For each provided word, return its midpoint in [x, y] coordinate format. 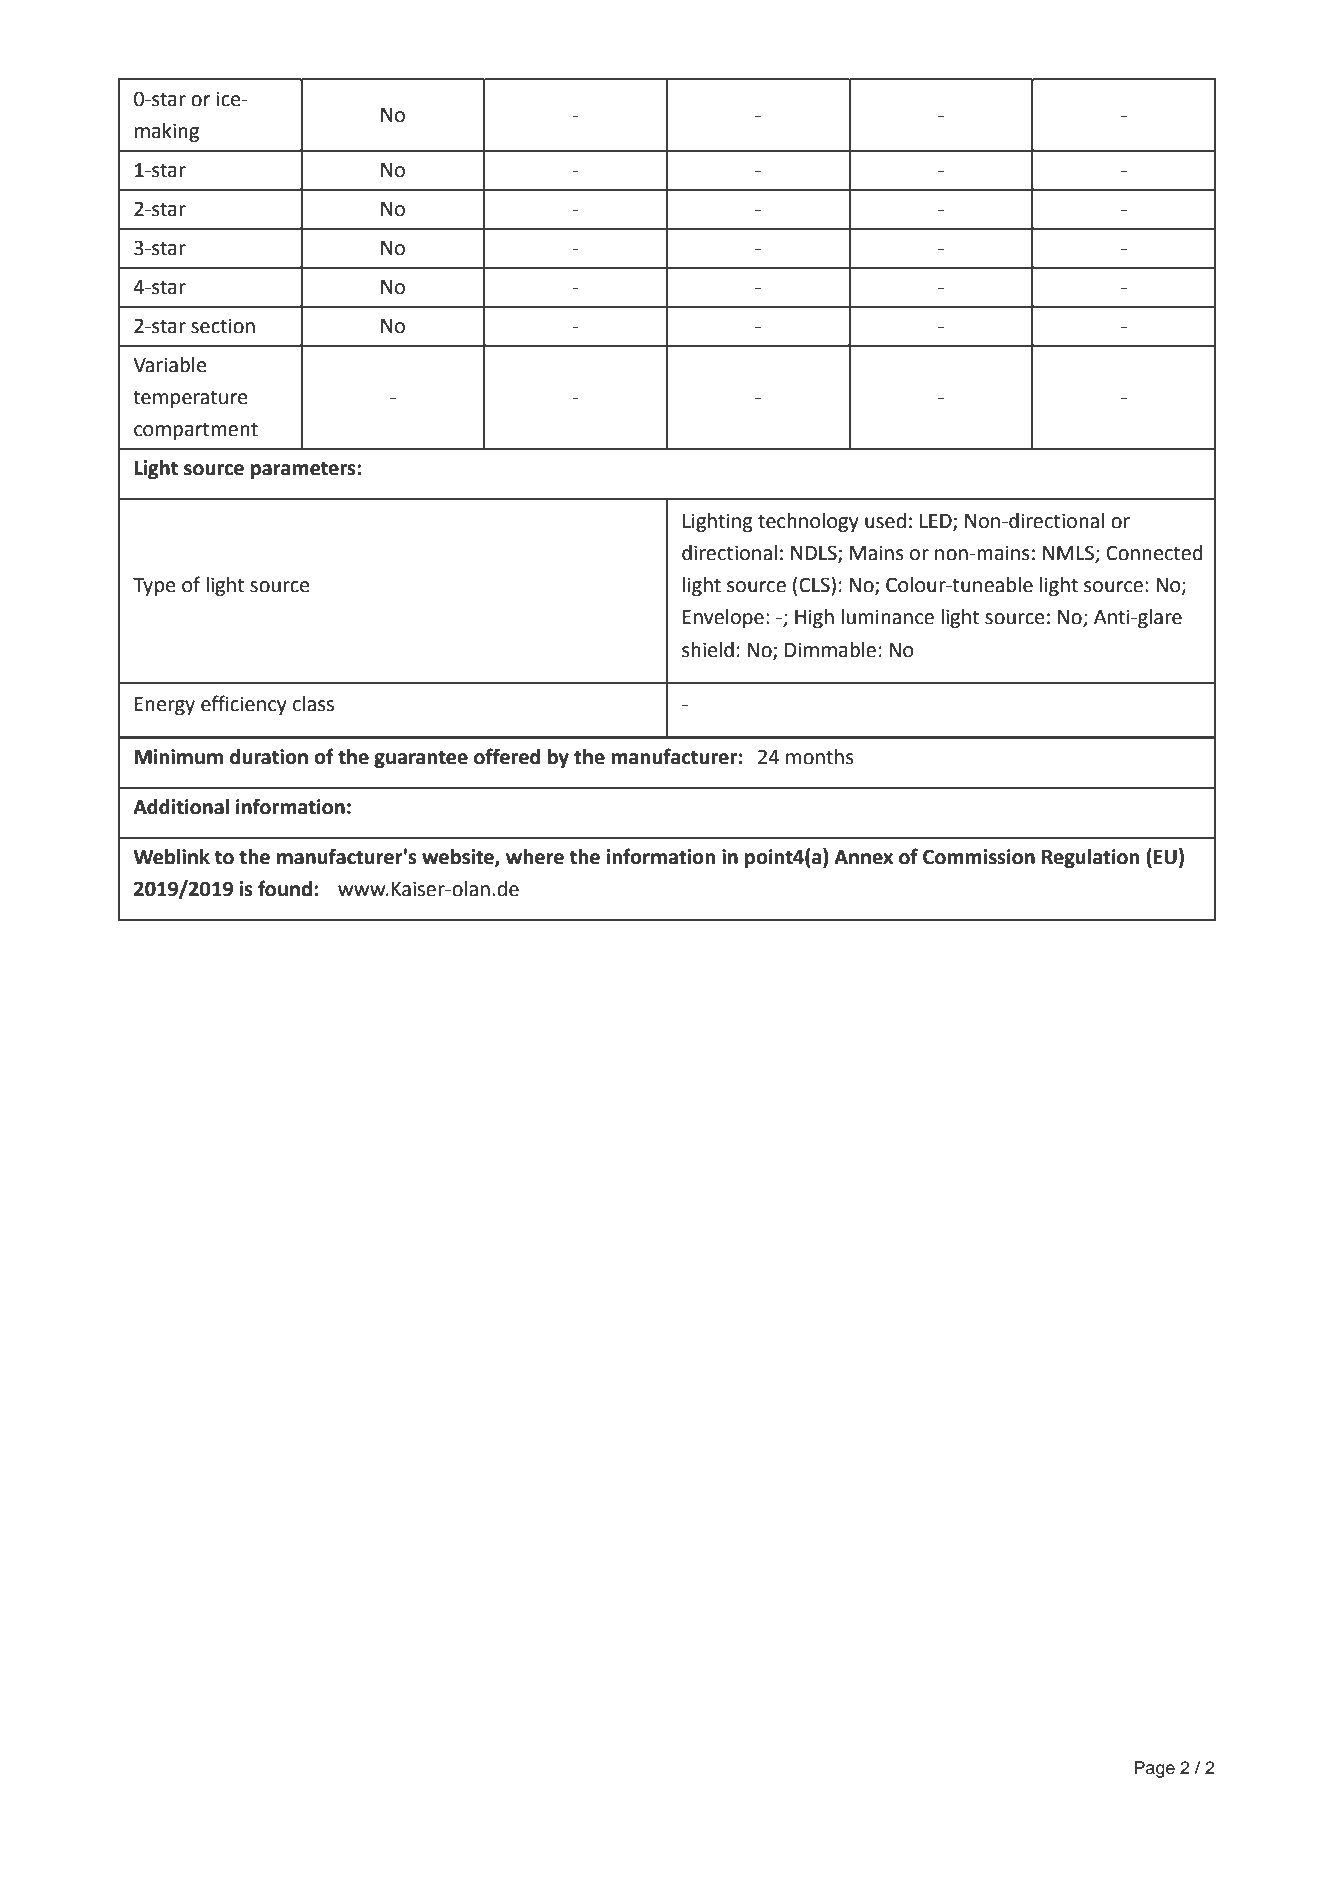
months [820, 757]
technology [808, 523]
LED [937, 522]
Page [1154, 1769]
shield [708, 650]
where [535, 857]
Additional [181, 807]
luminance [887, 617]
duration [269, 757]
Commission [979, 857]
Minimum [178, 757]
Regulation [1090, 859]
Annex [863, 857]
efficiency [244, 705]
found [285, 888]
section [223, 326]
